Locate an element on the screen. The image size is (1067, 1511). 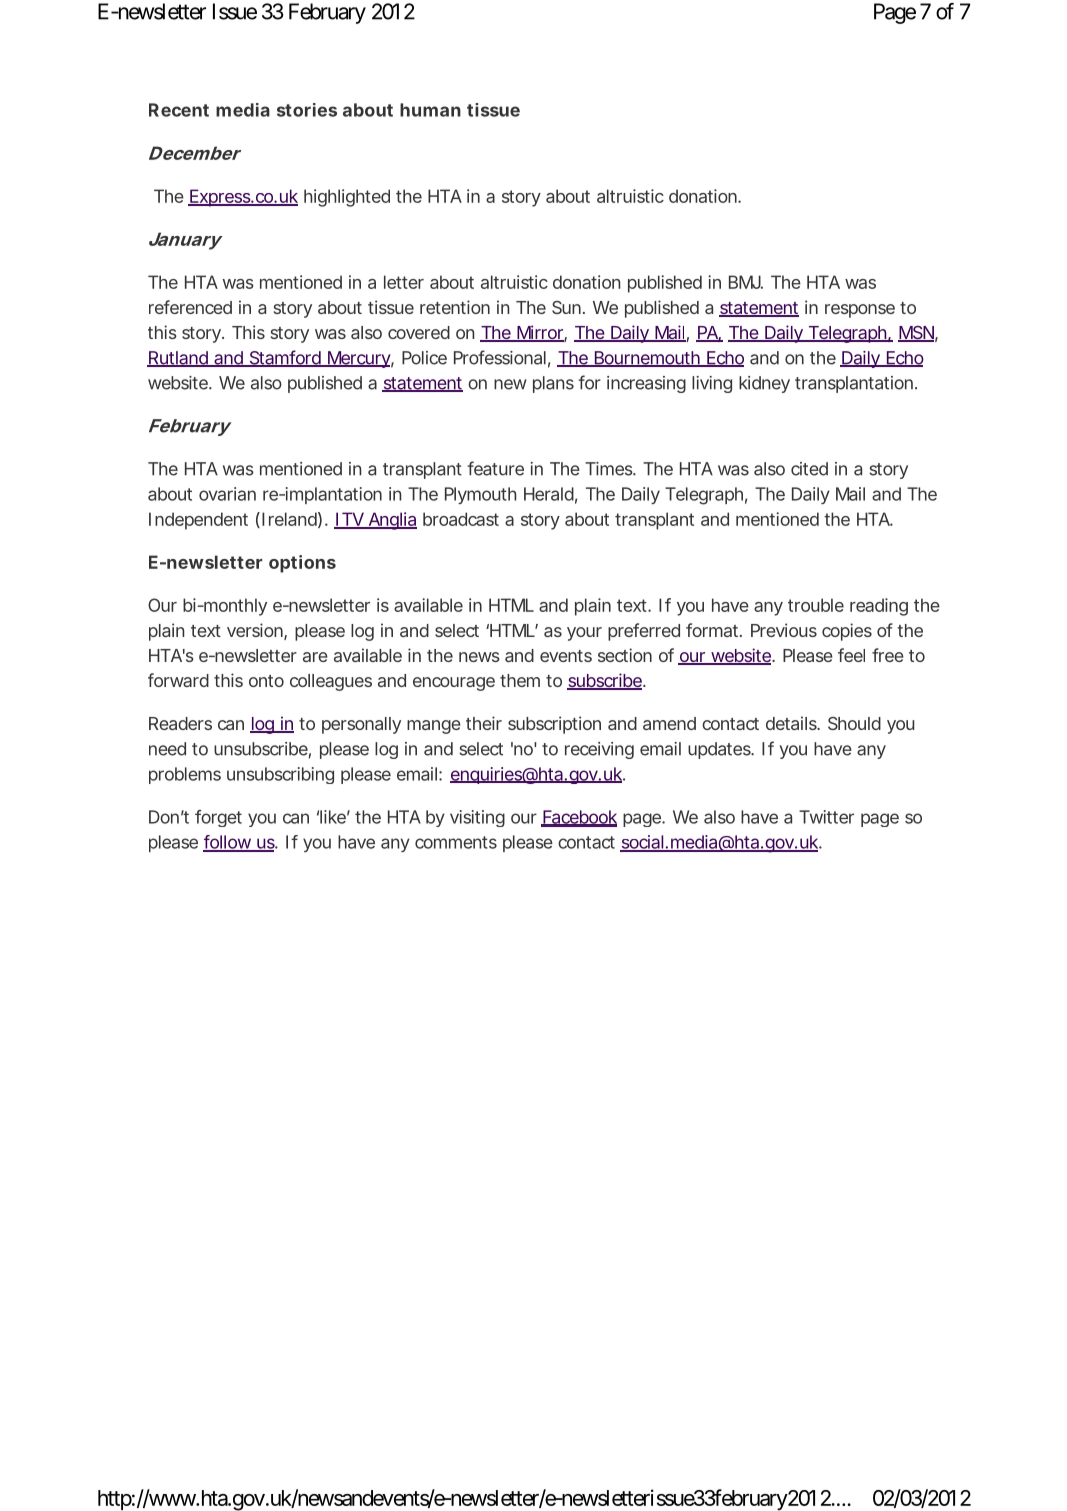
trouble is located at coordinates (816, 605).
